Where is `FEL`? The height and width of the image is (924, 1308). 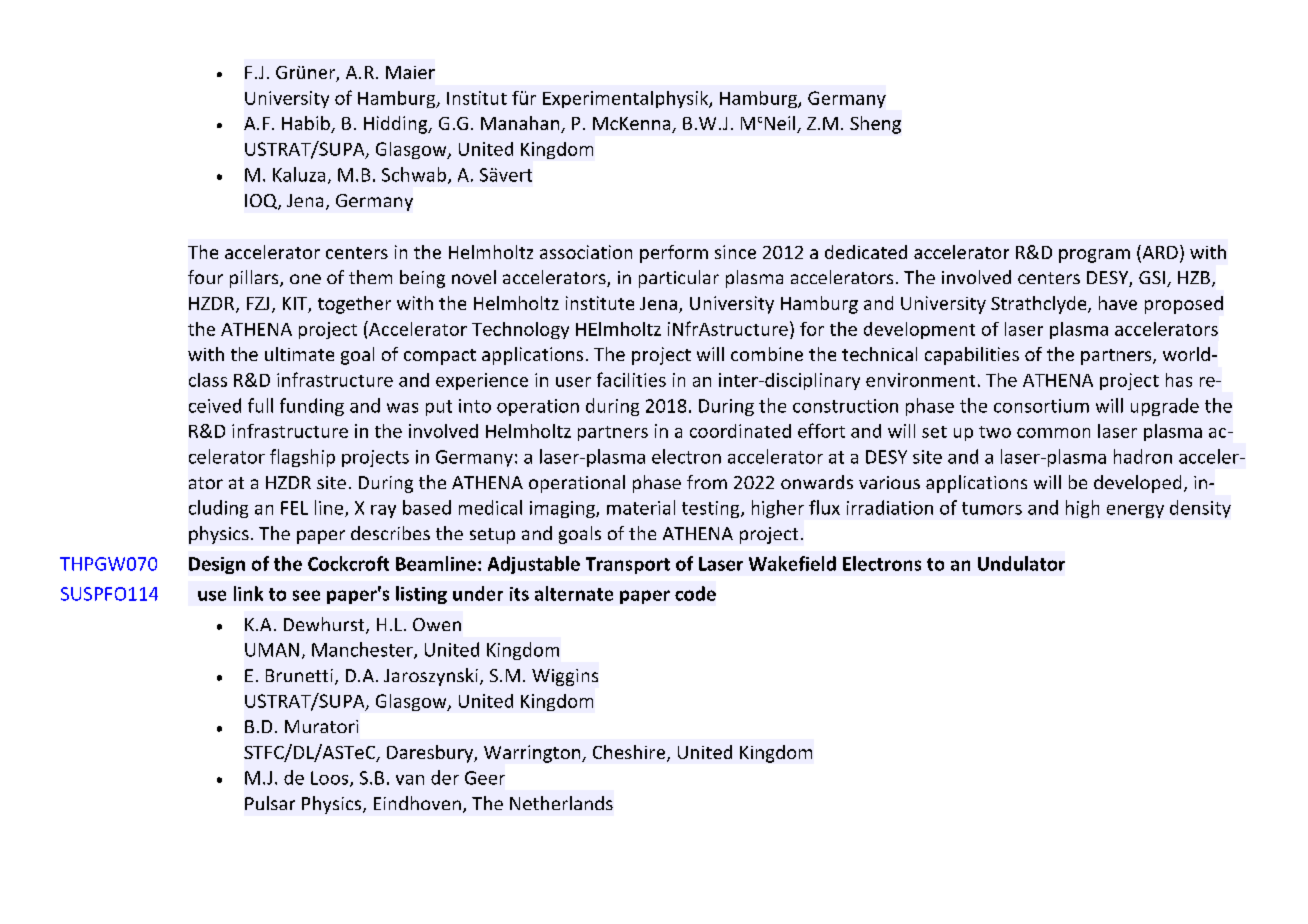 FEL is located at coordinates (294, 508).
